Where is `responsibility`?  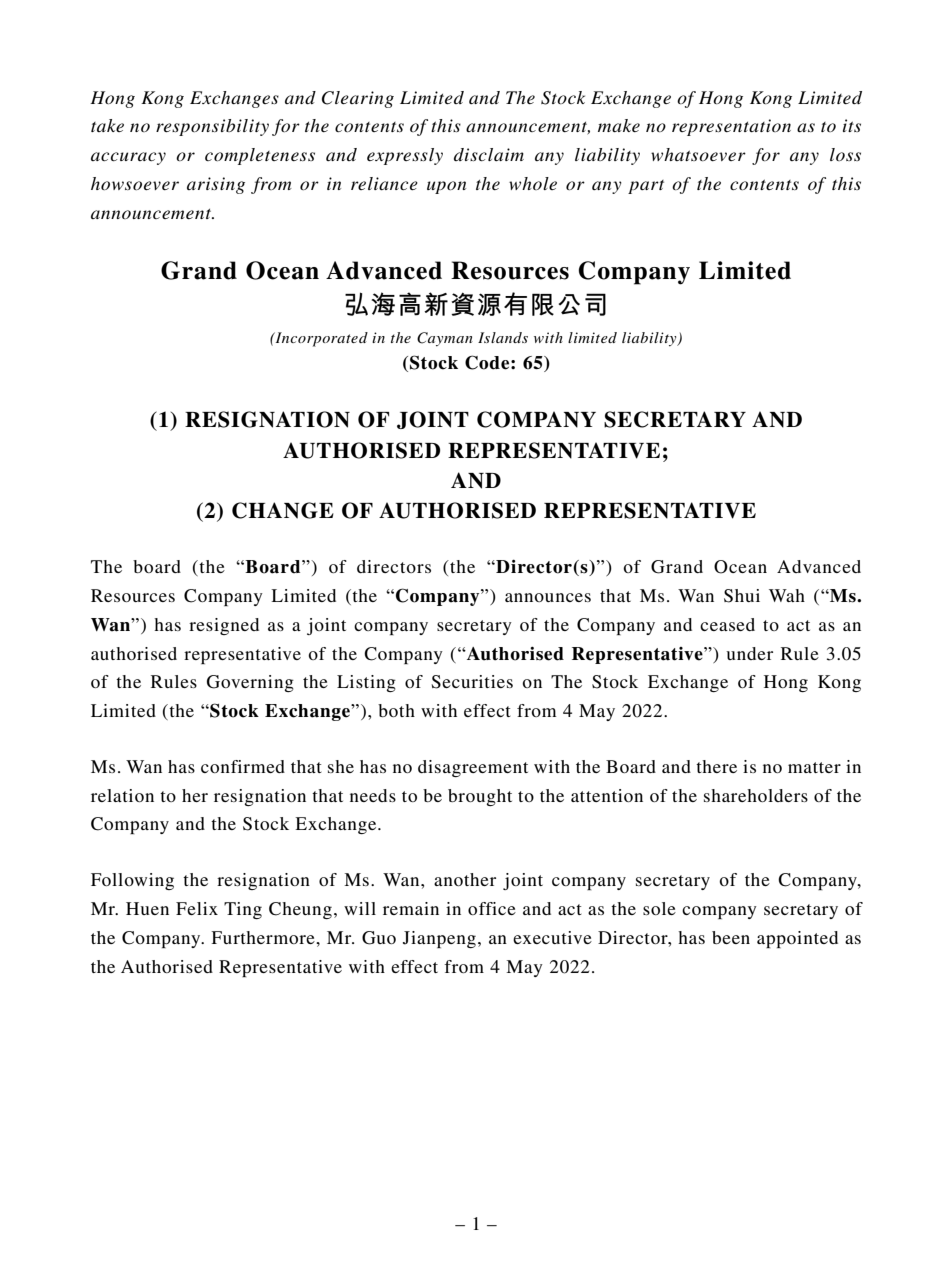 responsibility is located at coordinates (212, 127).
